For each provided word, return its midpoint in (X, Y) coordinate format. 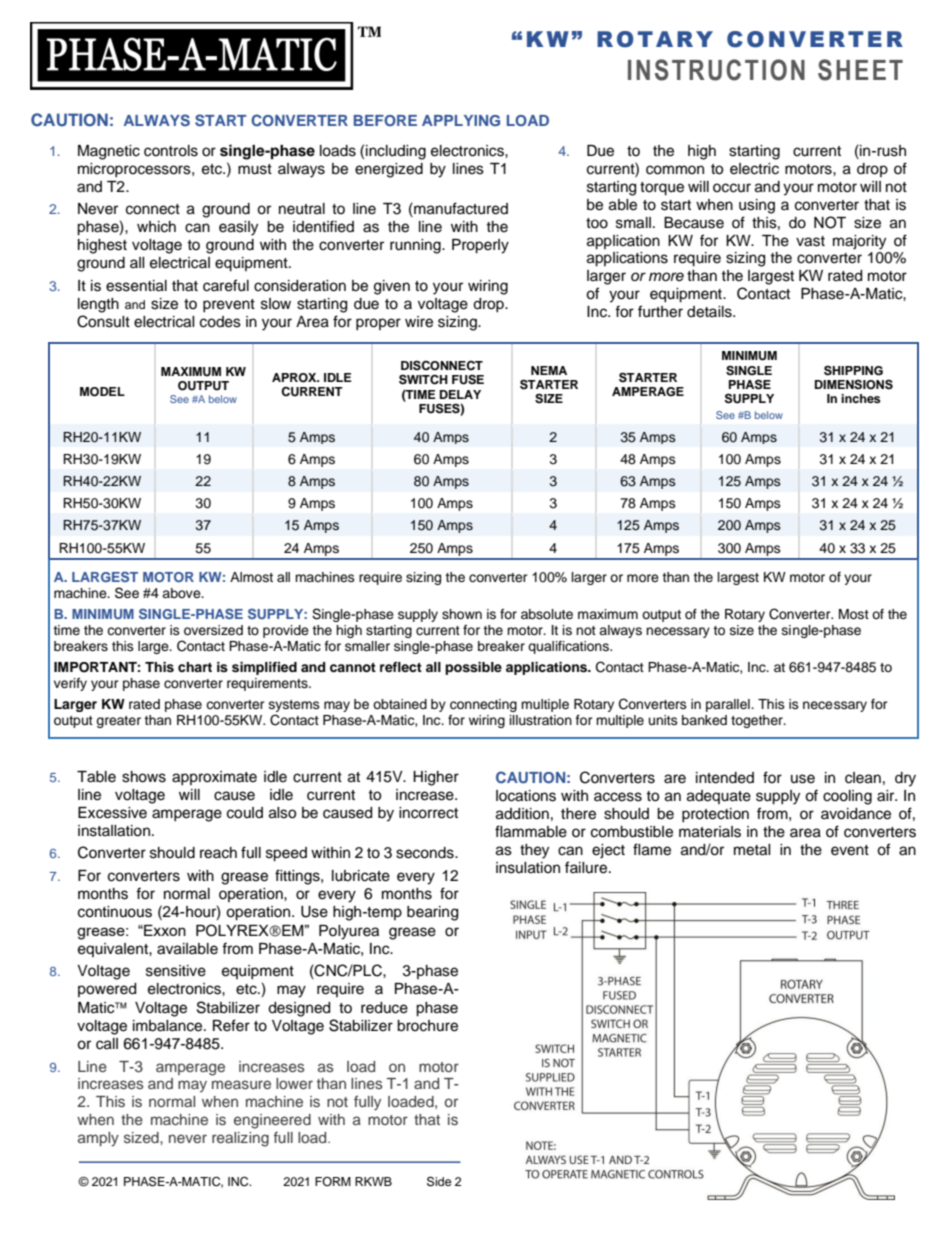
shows (144, 777)
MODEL (102, 392)
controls (171, 151)
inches (861, 398)
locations (526, 796)
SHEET (860, 70)
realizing (240, 1139)
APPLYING (461, 120)
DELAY (460, 394)
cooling (847, 797)
